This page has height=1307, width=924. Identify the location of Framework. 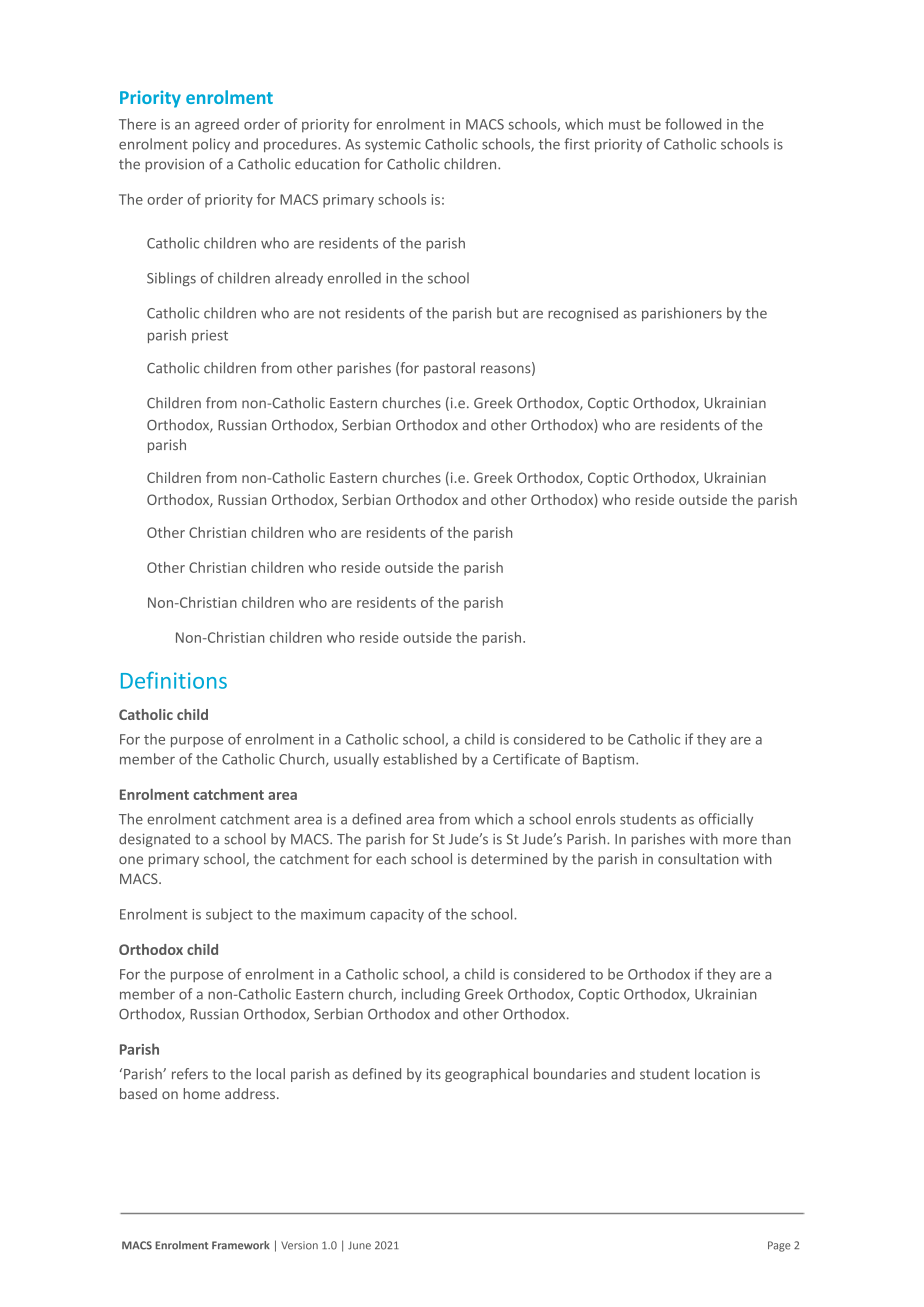
(241, 1245).
